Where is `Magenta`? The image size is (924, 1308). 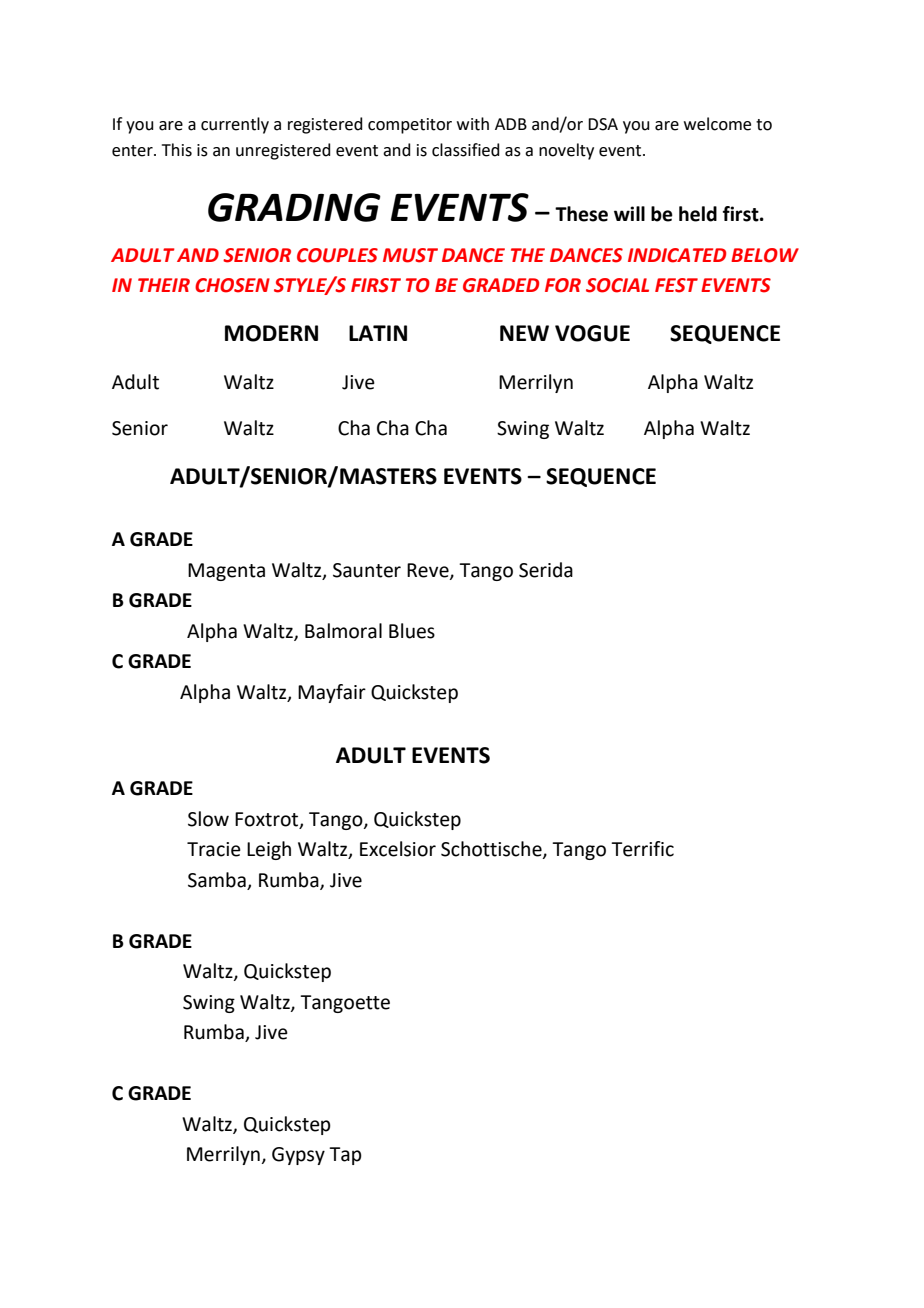 Magenta is located at coordinates (226, 572).
